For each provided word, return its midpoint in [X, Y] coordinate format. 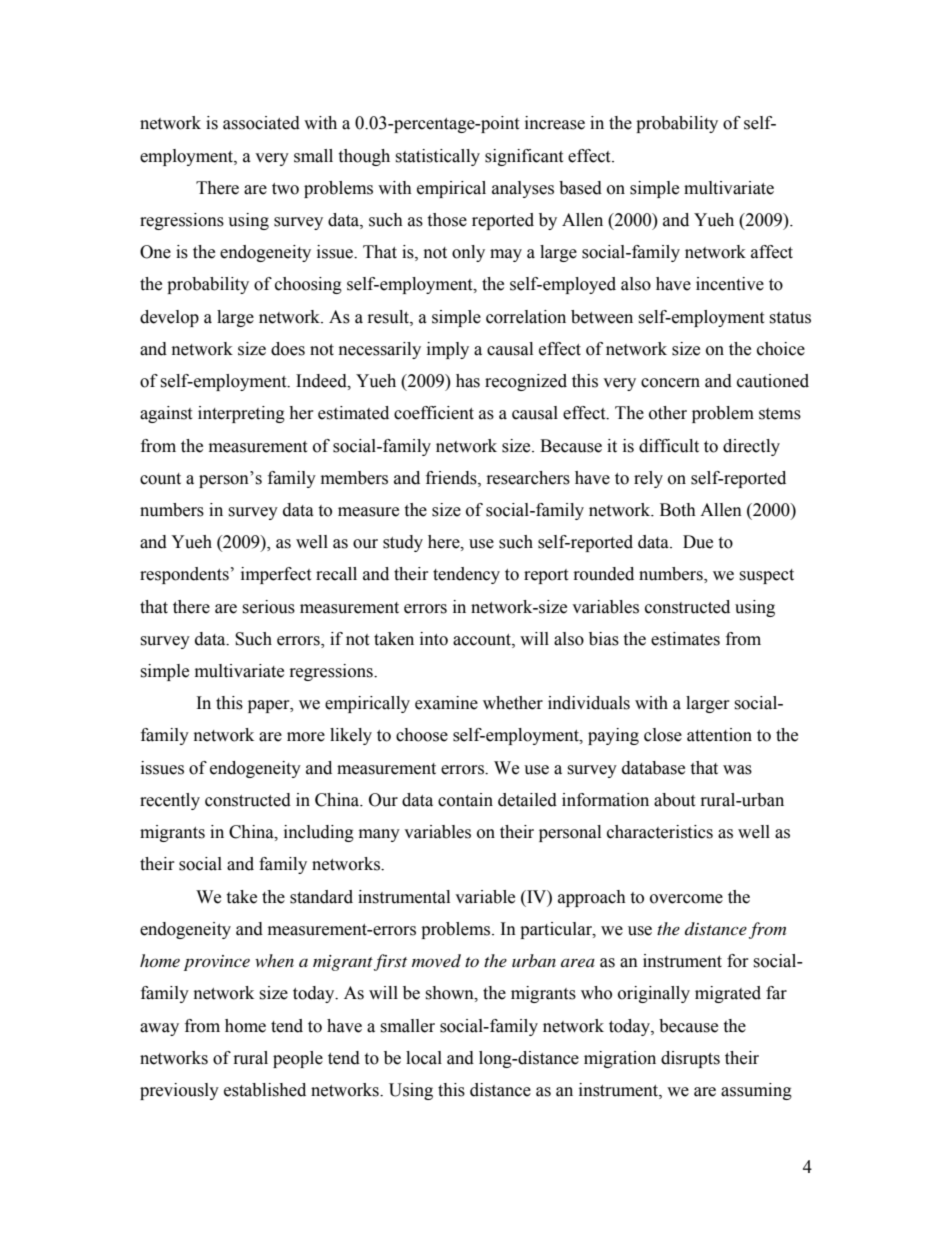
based [580, 188]
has [468, 381]
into [434, 639]
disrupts [690, 1059]
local [424, 1058]
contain [465, 800]
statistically [437, 157]
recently [170, 801]
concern [670, 383]
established [265, 1090]
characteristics [660, 832]
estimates [685, 639]
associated [261, 123]
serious [268, 607]
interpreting [241, 414]
